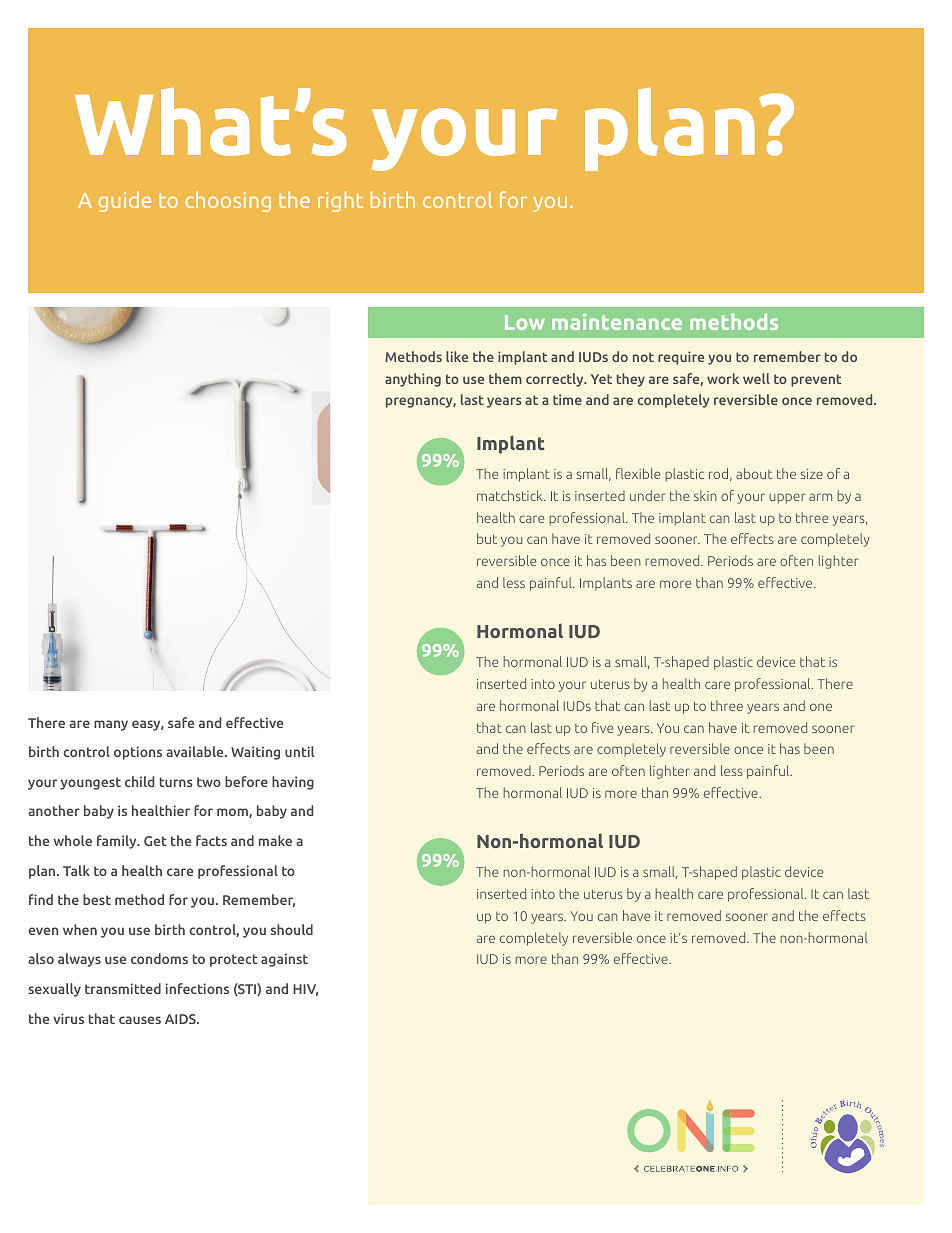 Image resolution: width=952 pixels, height=1233 pixels. What do you see at coordinates (617, 321) in the screenshot?
I see `maintenance` at bounding box center [617, 321].
